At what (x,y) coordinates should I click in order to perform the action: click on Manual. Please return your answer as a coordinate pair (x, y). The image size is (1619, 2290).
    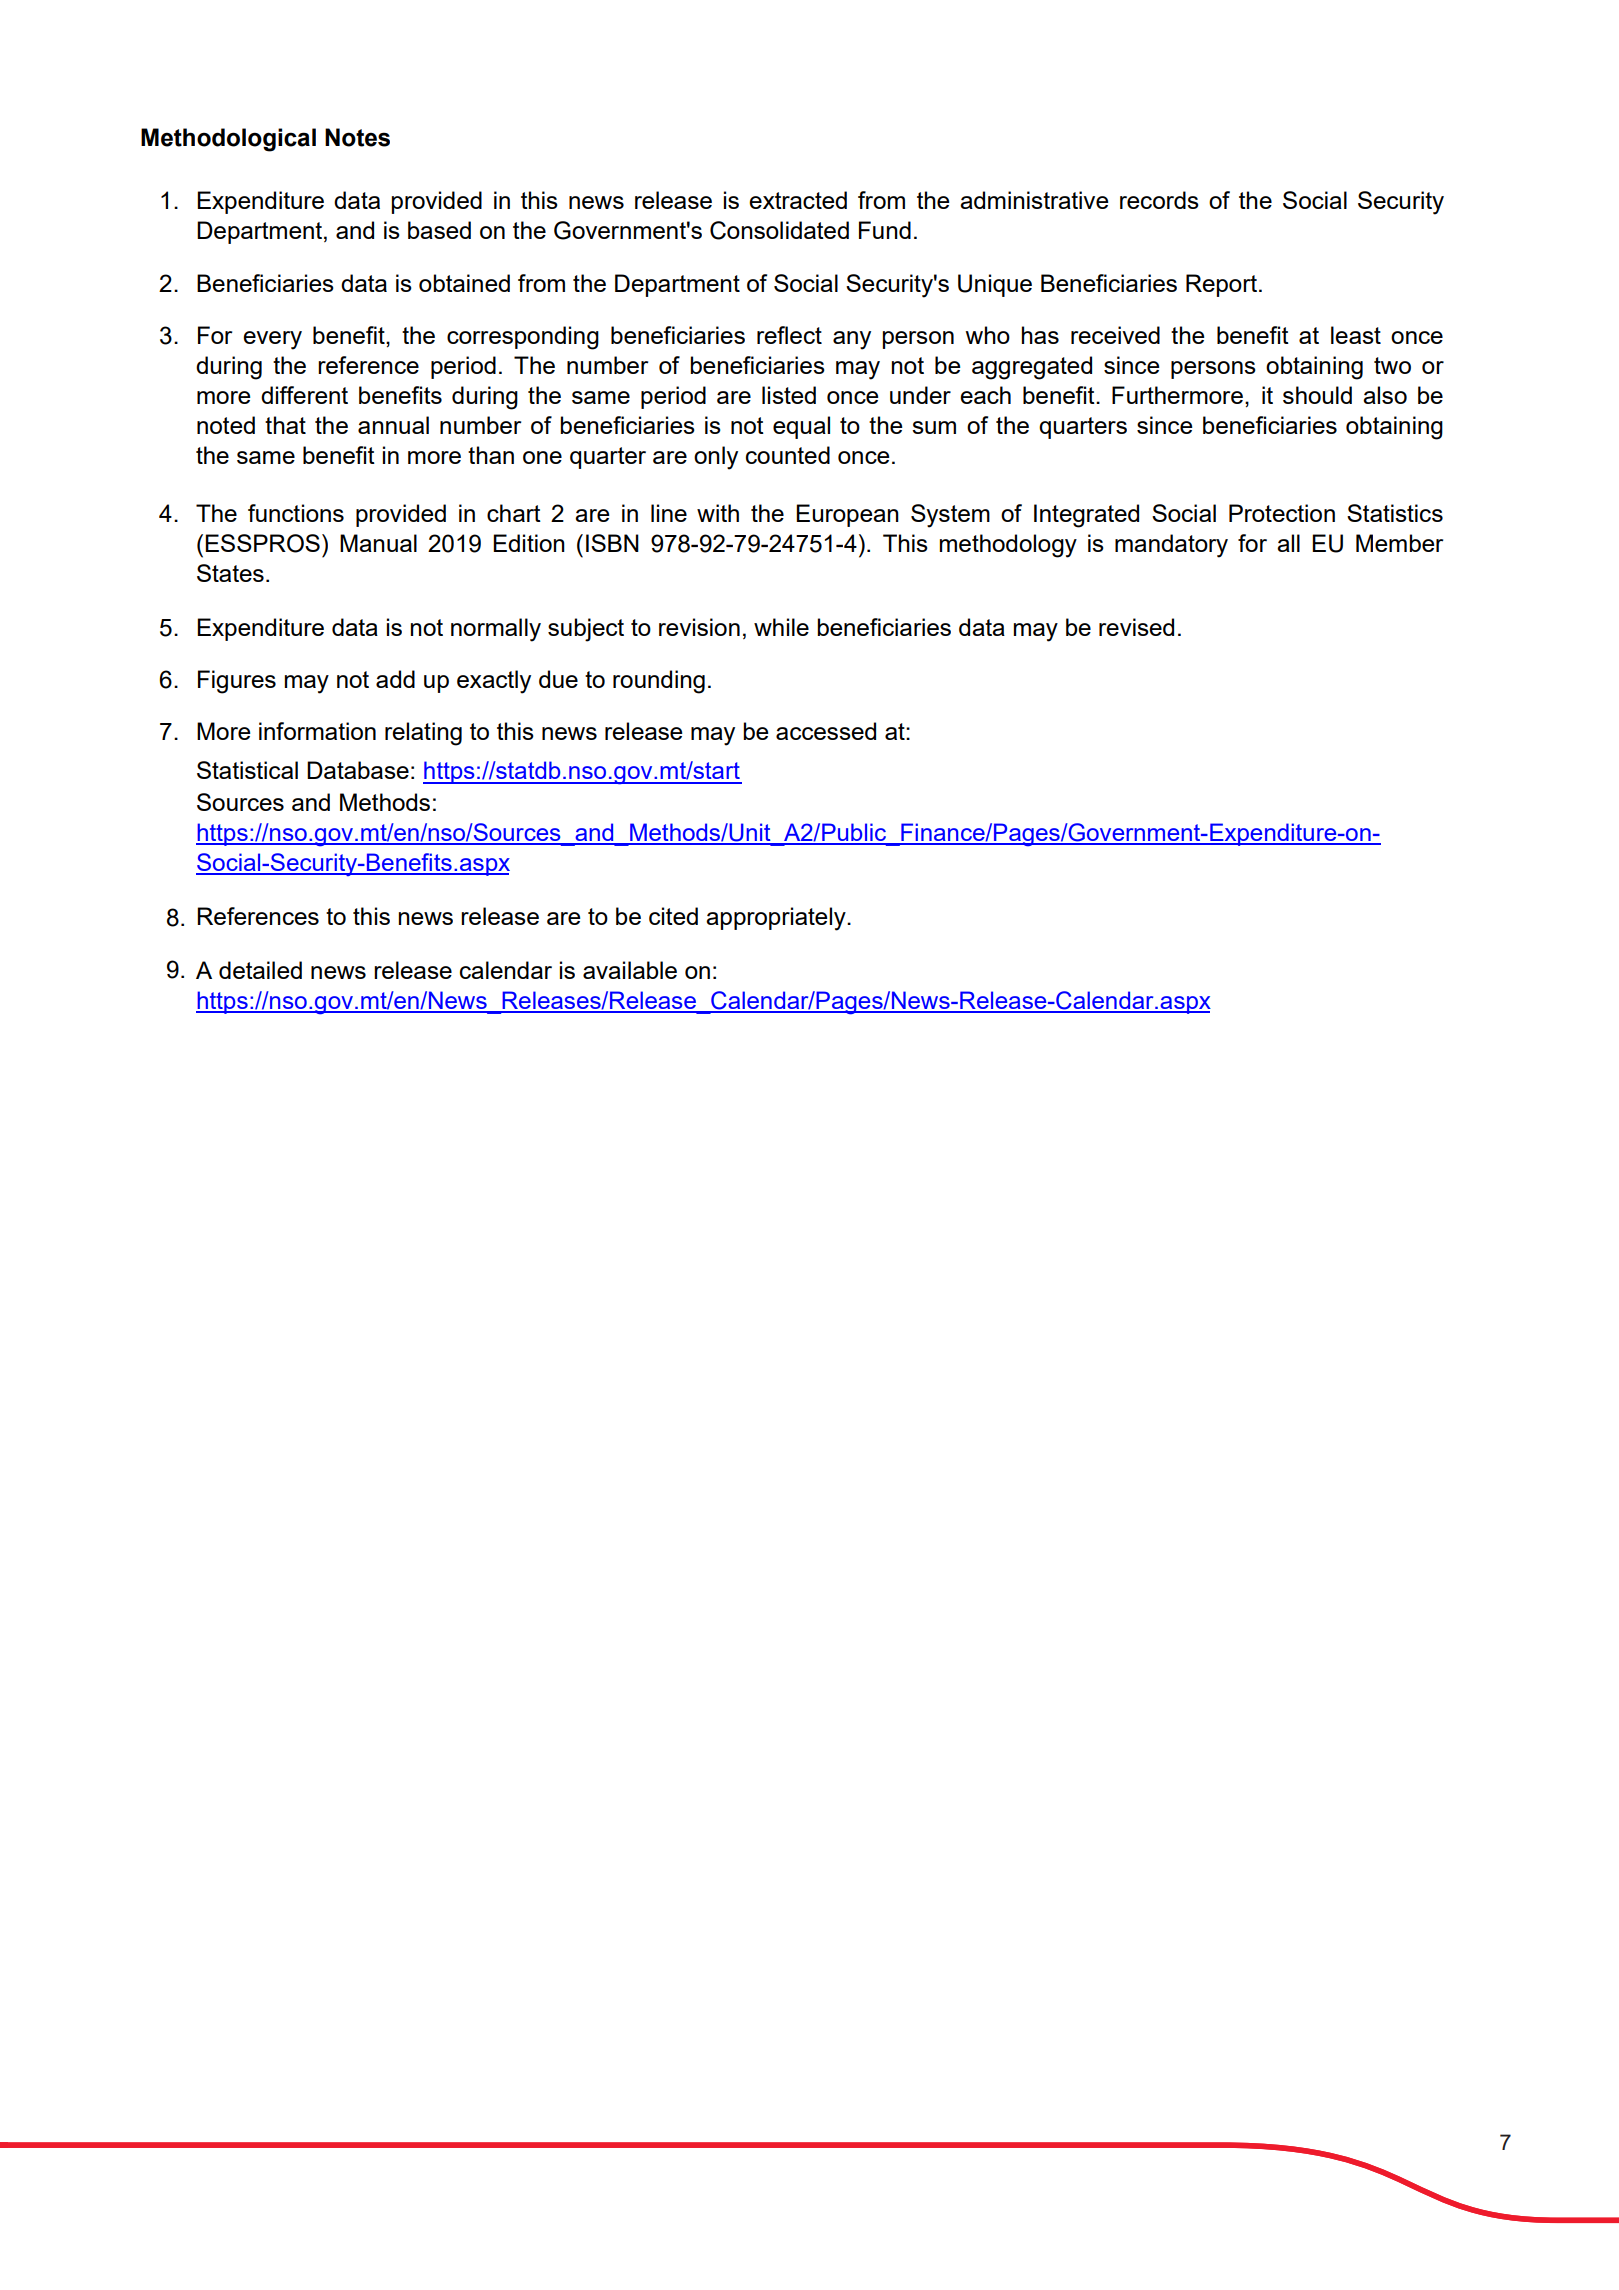
    Looking at the image, I should click on (378, 543).
